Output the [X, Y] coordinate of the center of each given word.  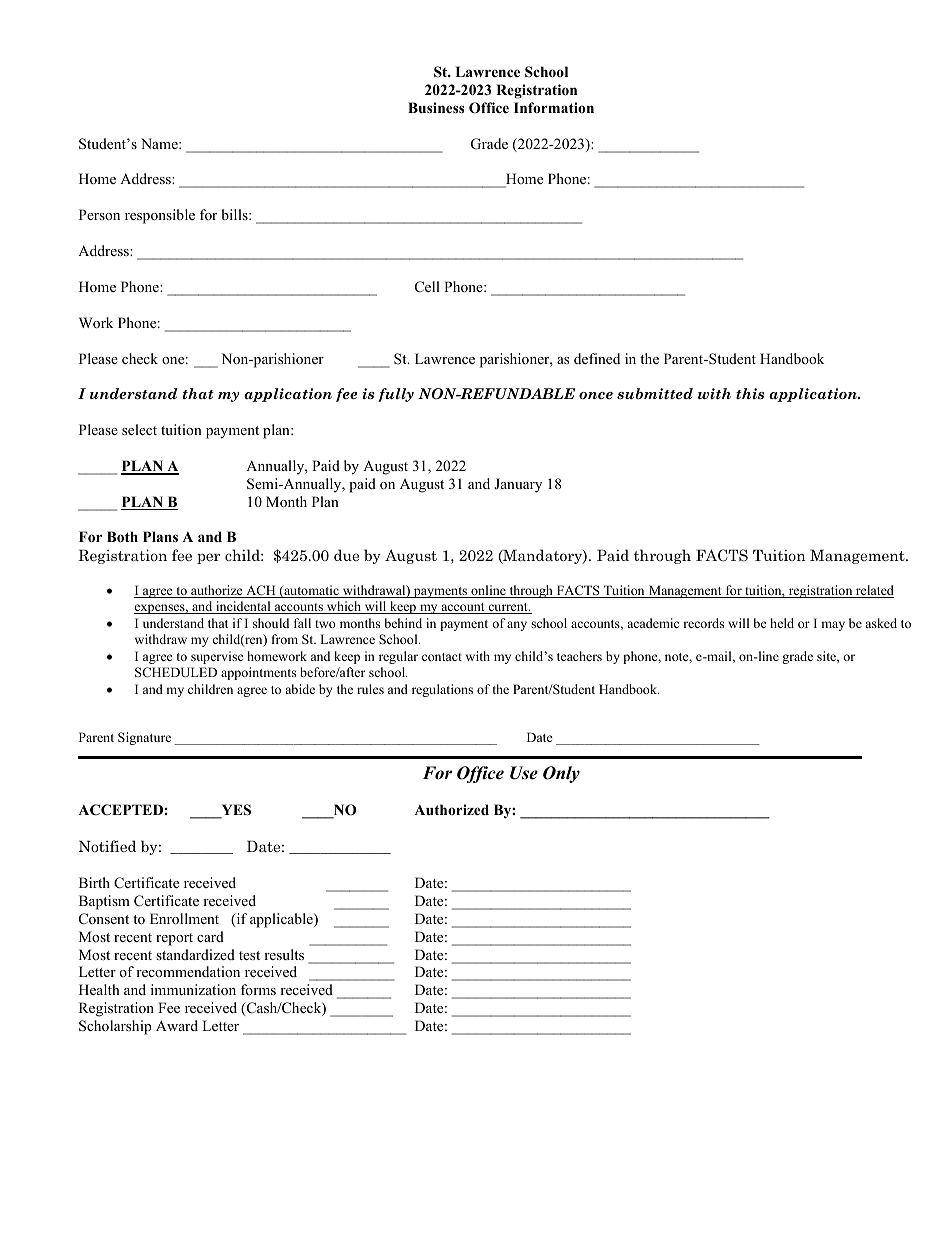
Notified [107, 846]
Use [524, 773]
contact [442, 657]
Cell [427, 287]
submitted [655, 394]
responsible [160, 216]
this [750, 394]
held [782, 623]
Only [561, 774]
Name [160, 143]
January [518, 485]
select [139, 429]
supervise [217, 657]
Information [554, 107]
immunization [193, 989]
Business [436, 107]
